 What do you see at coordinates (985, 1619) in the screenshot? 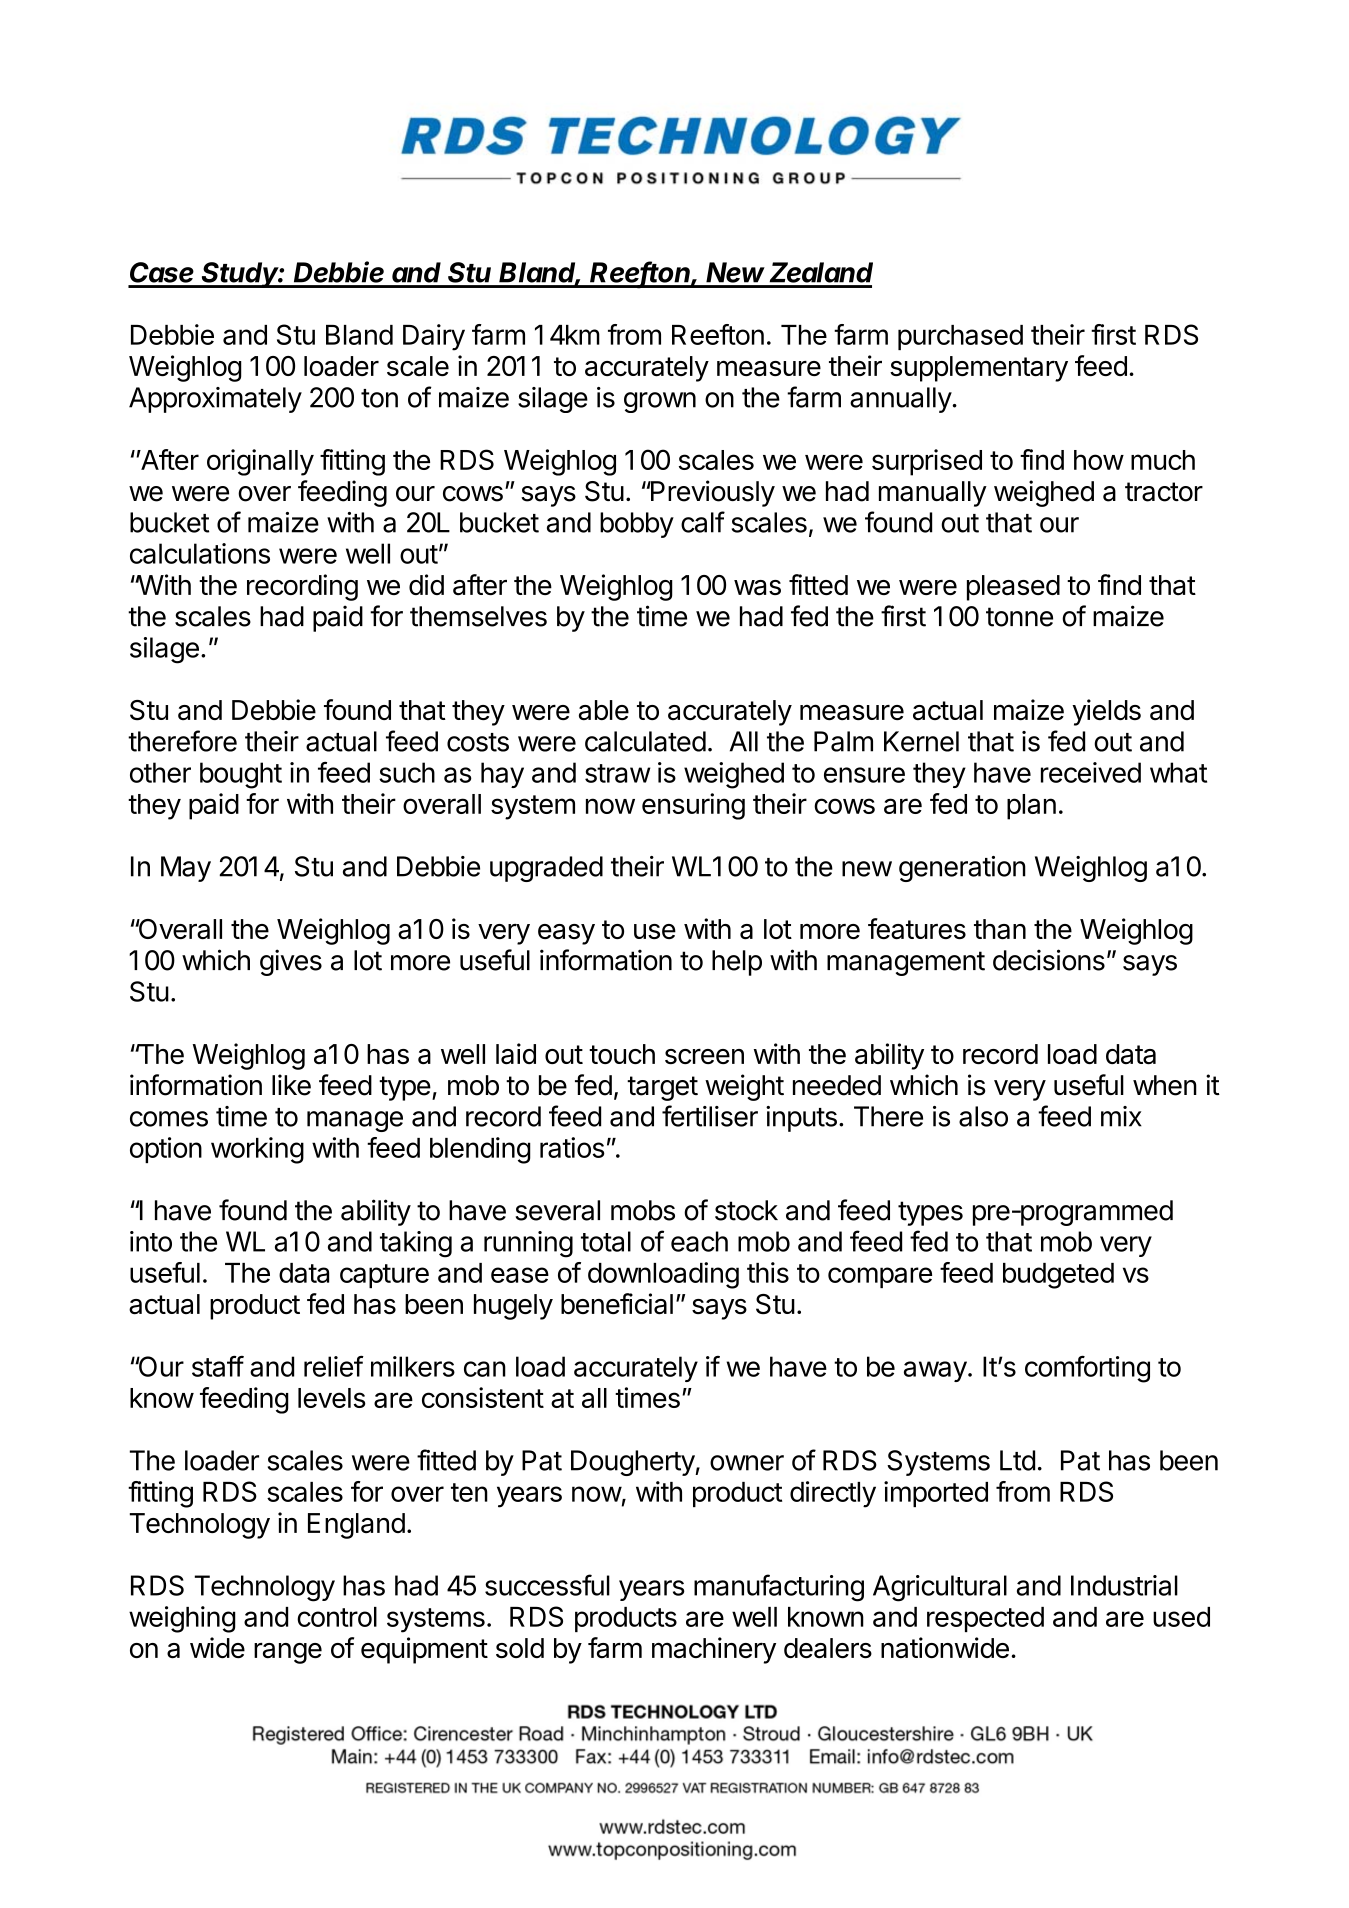
I see `respected` at bounding box center [985, 1619].
